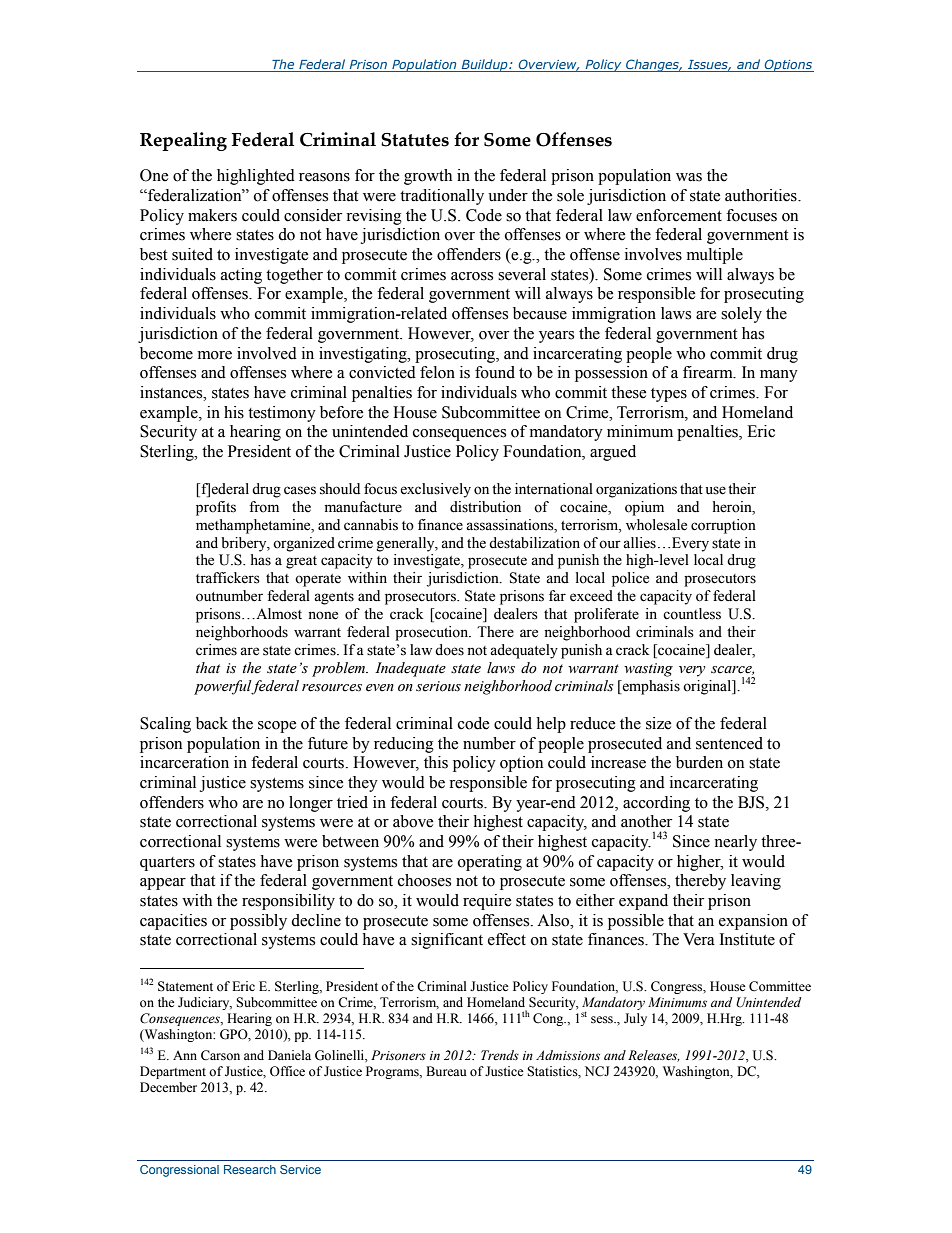 This screenshot has height=1233, width=952. What do you see at coordinates (282, 414) in the screenshot?
I see `testimony` at bounding box center [282, 414].
